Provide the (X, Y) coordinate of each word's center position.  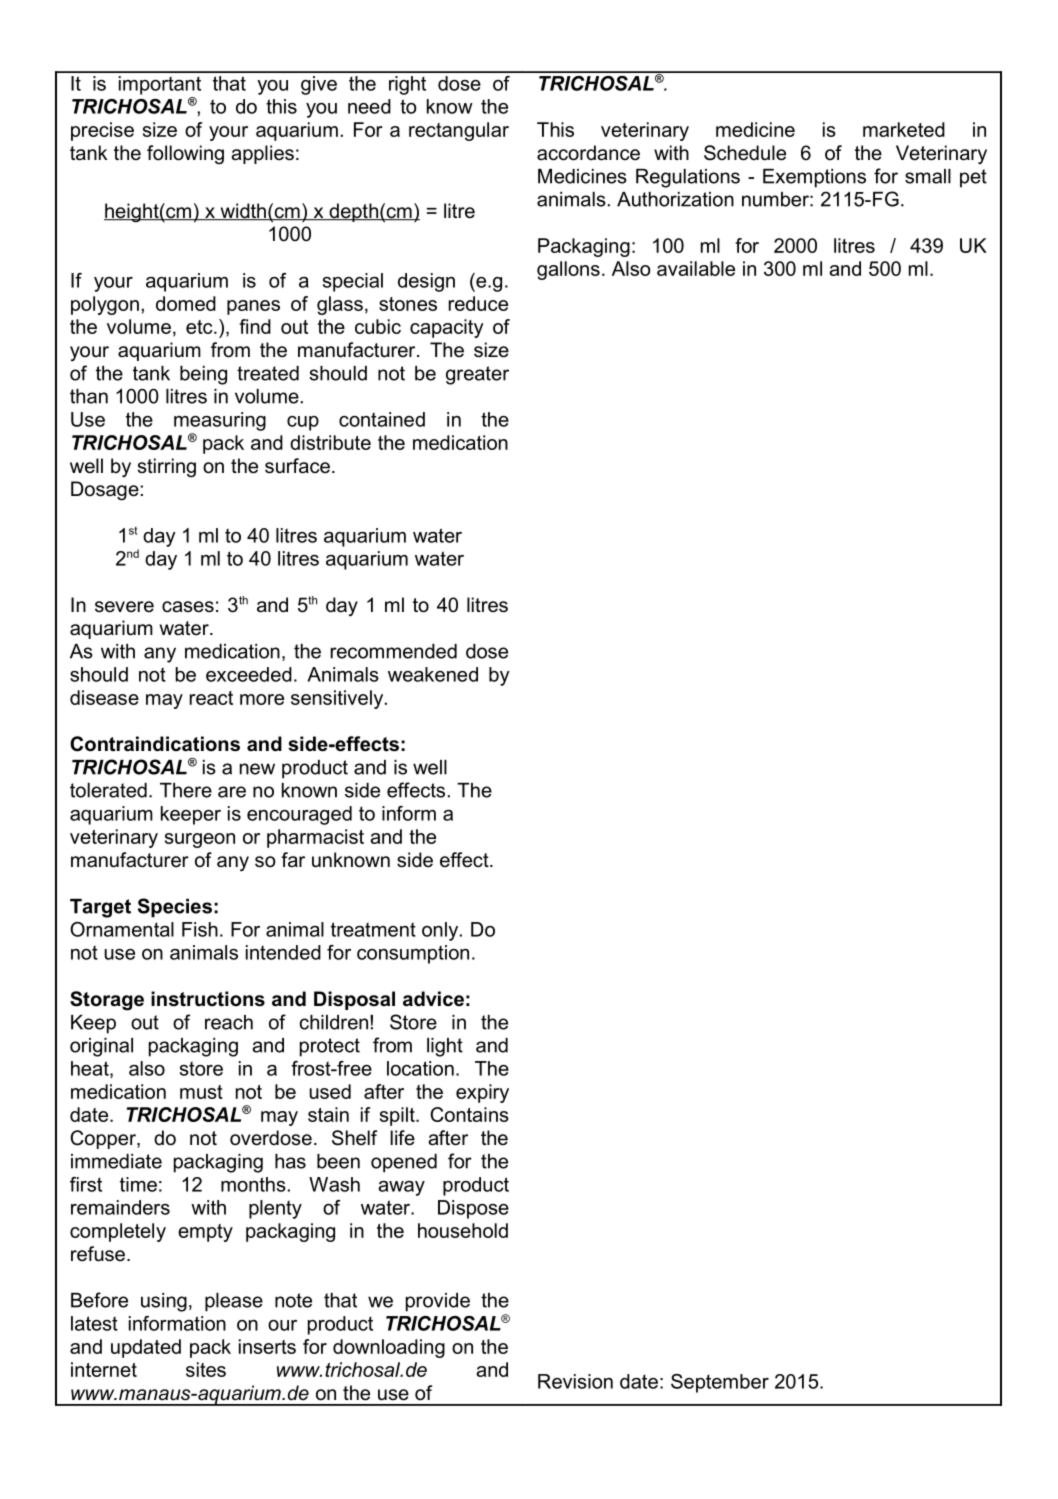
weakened (433, 674)
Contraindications (155, 744)
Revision (575, 1381)
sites (206, 1369)
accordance (588, 153)
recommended (394, 651)
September (720, 1383)
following (185, 155)
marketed (904, 129)
